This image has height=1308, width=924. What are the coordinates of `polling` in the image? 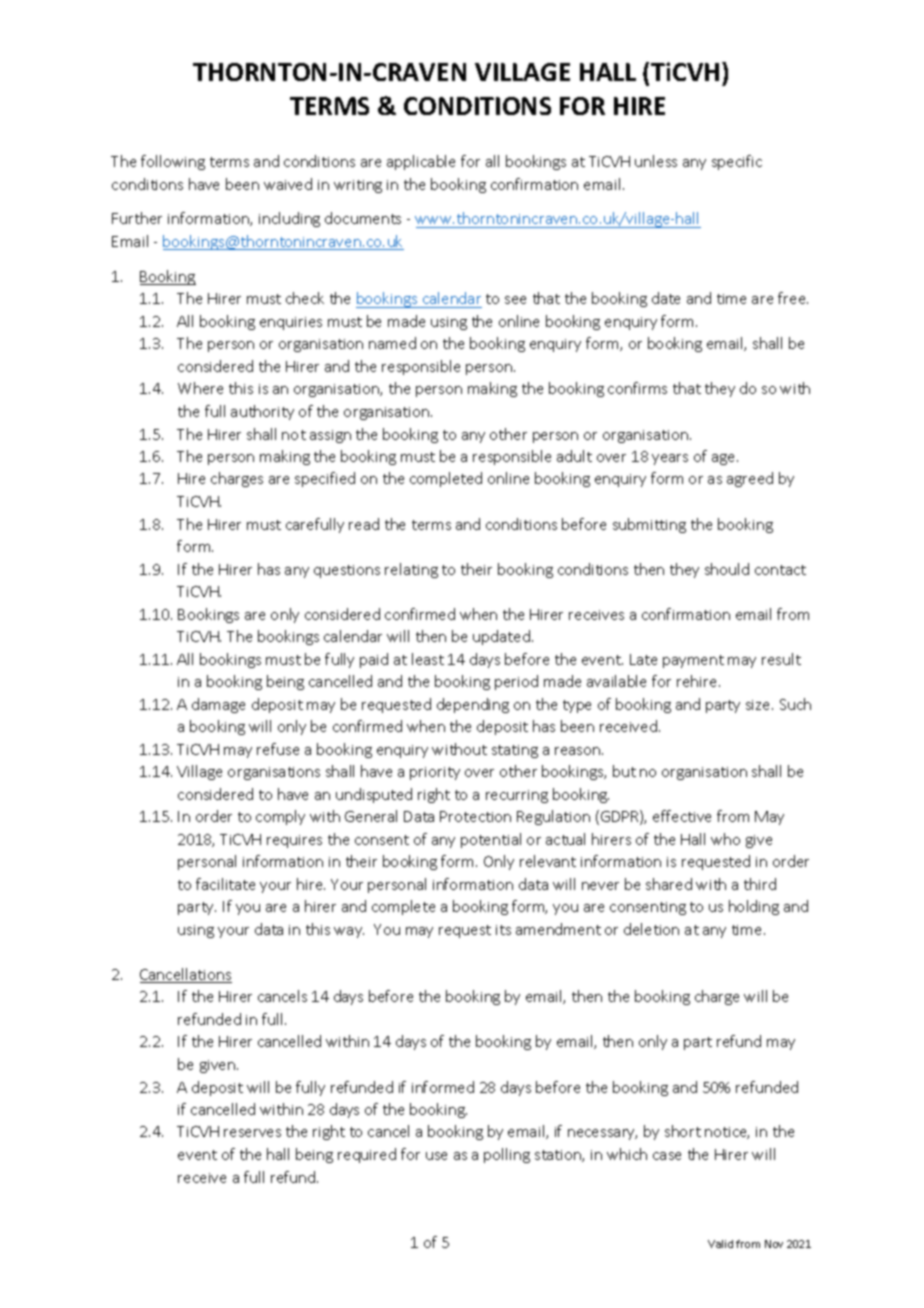 It's located at (507, 1155).
